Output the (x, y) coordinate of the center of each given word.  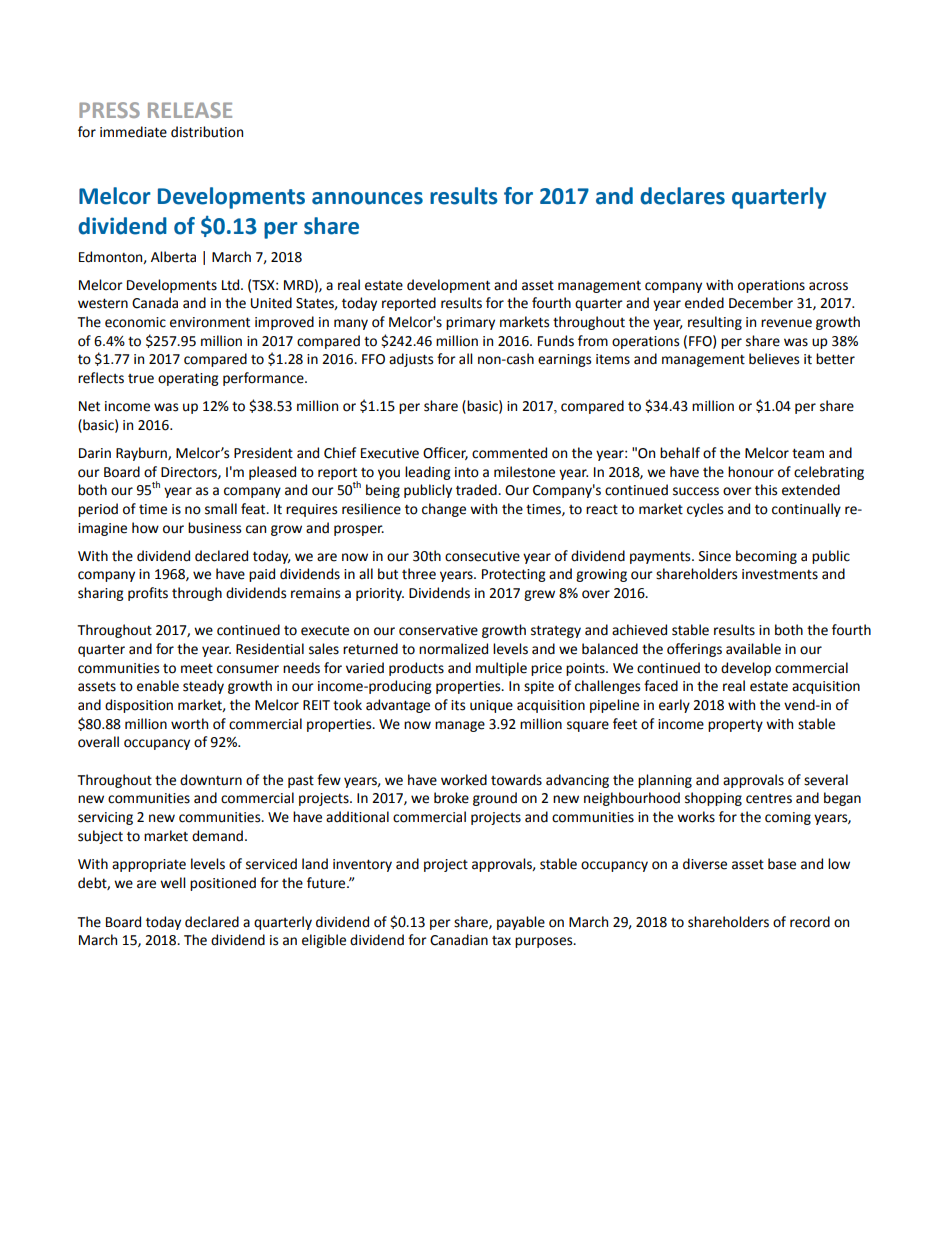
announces (367, 198)
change (444, 510)
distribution (207, 132)
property (735, 725)
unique (491, 706)
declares (682, 196)
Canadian (459, 940)
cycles (705, 510)
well (173, 883)
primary (470, 323)
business (214, 528)
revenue (786, 323)
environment (210, 322)
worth (189, 724)
